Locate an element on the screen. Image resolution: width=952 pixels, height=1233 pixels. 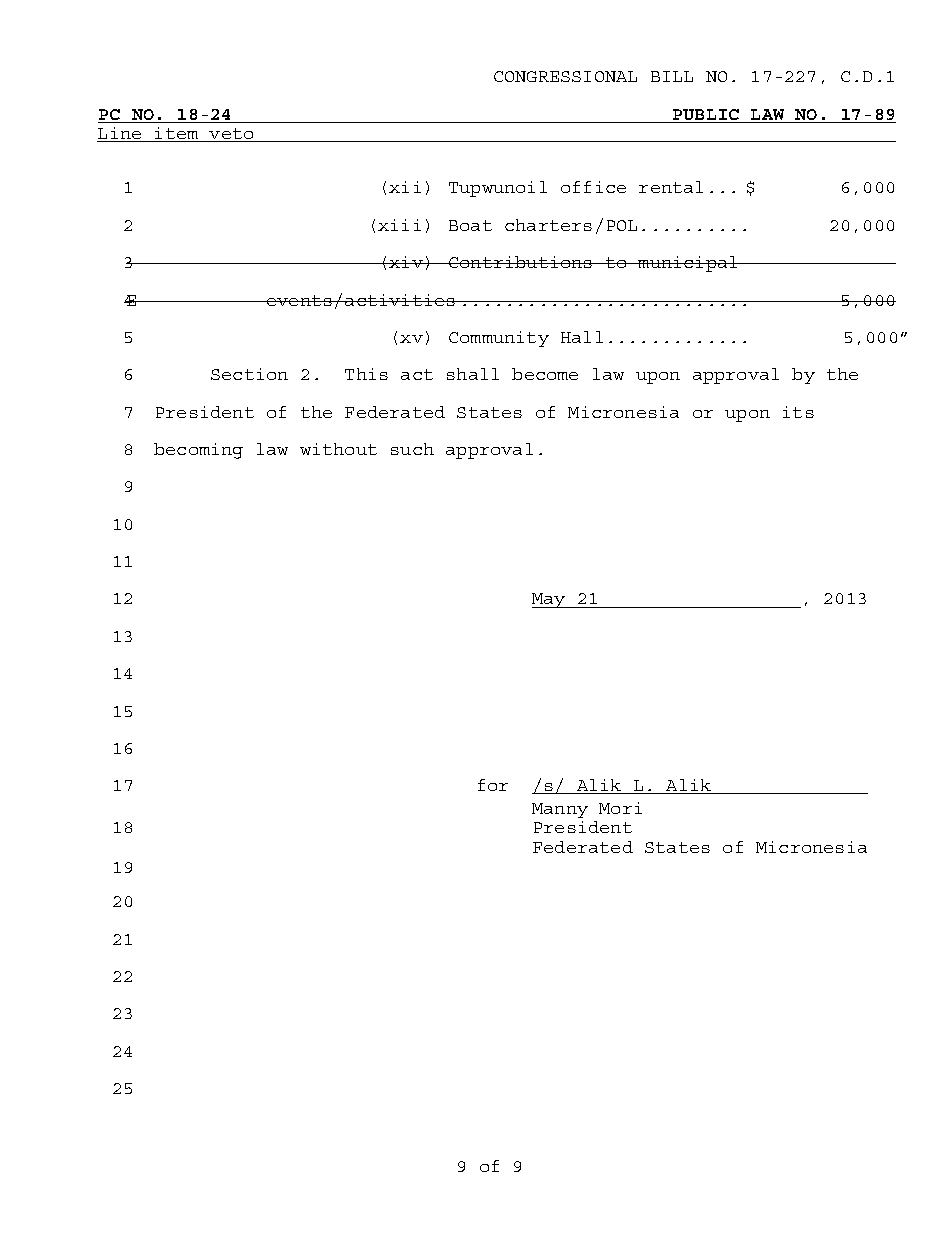
Mori is located at coordinates (620, 808).
